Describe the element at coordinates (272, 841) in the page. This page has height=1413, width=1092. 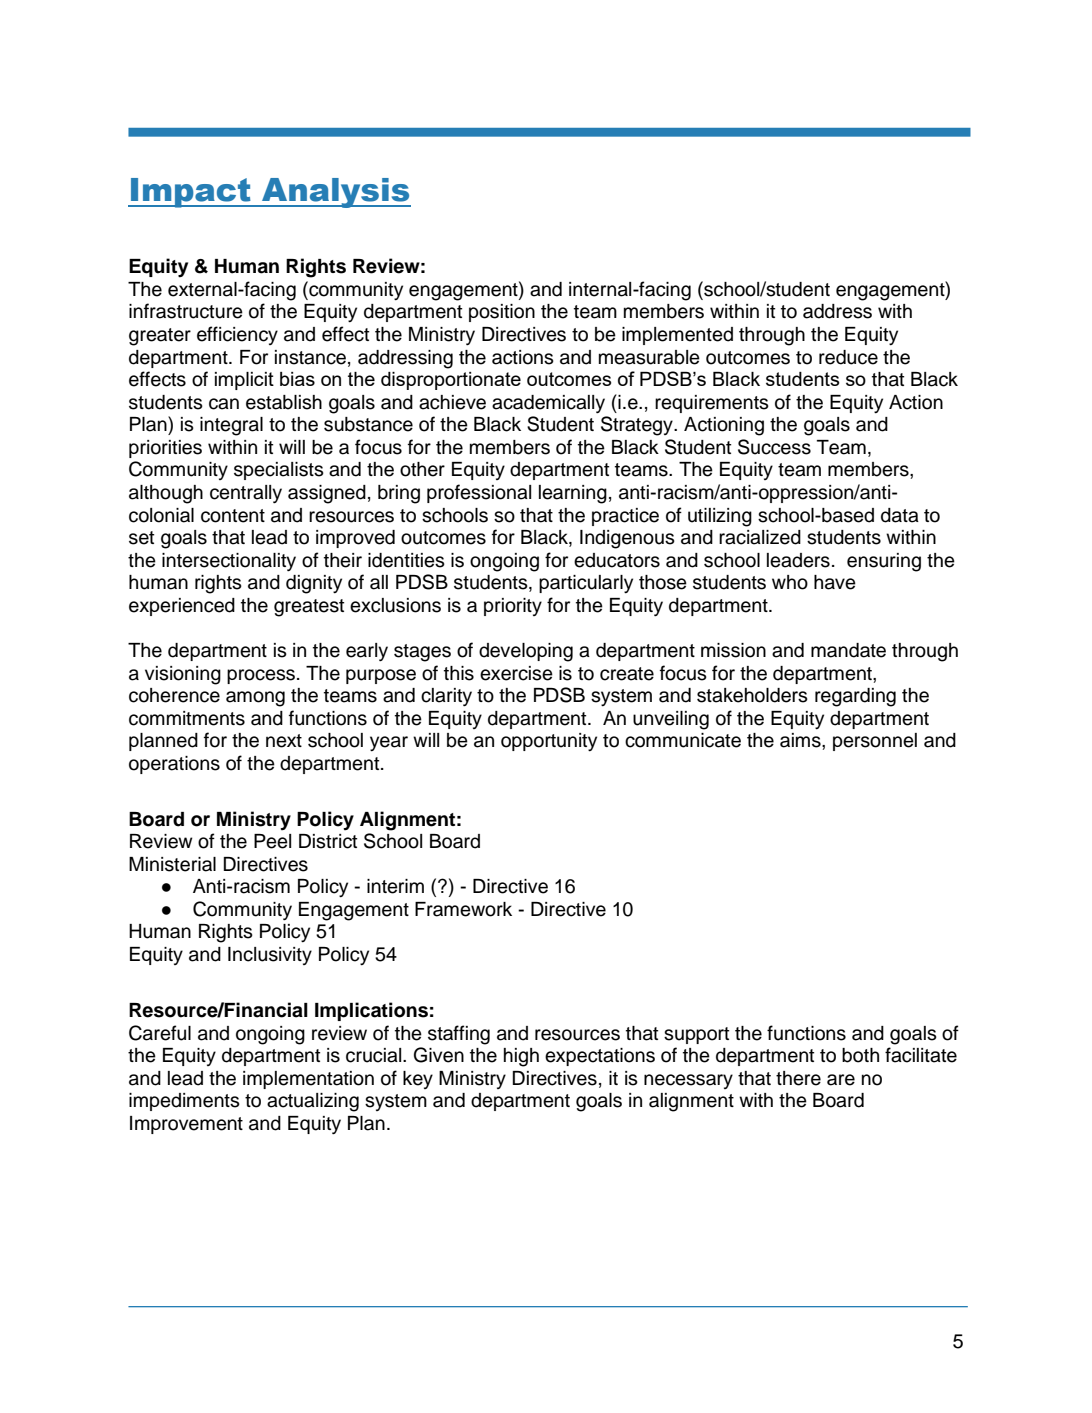
I see `Peel` at that location.
